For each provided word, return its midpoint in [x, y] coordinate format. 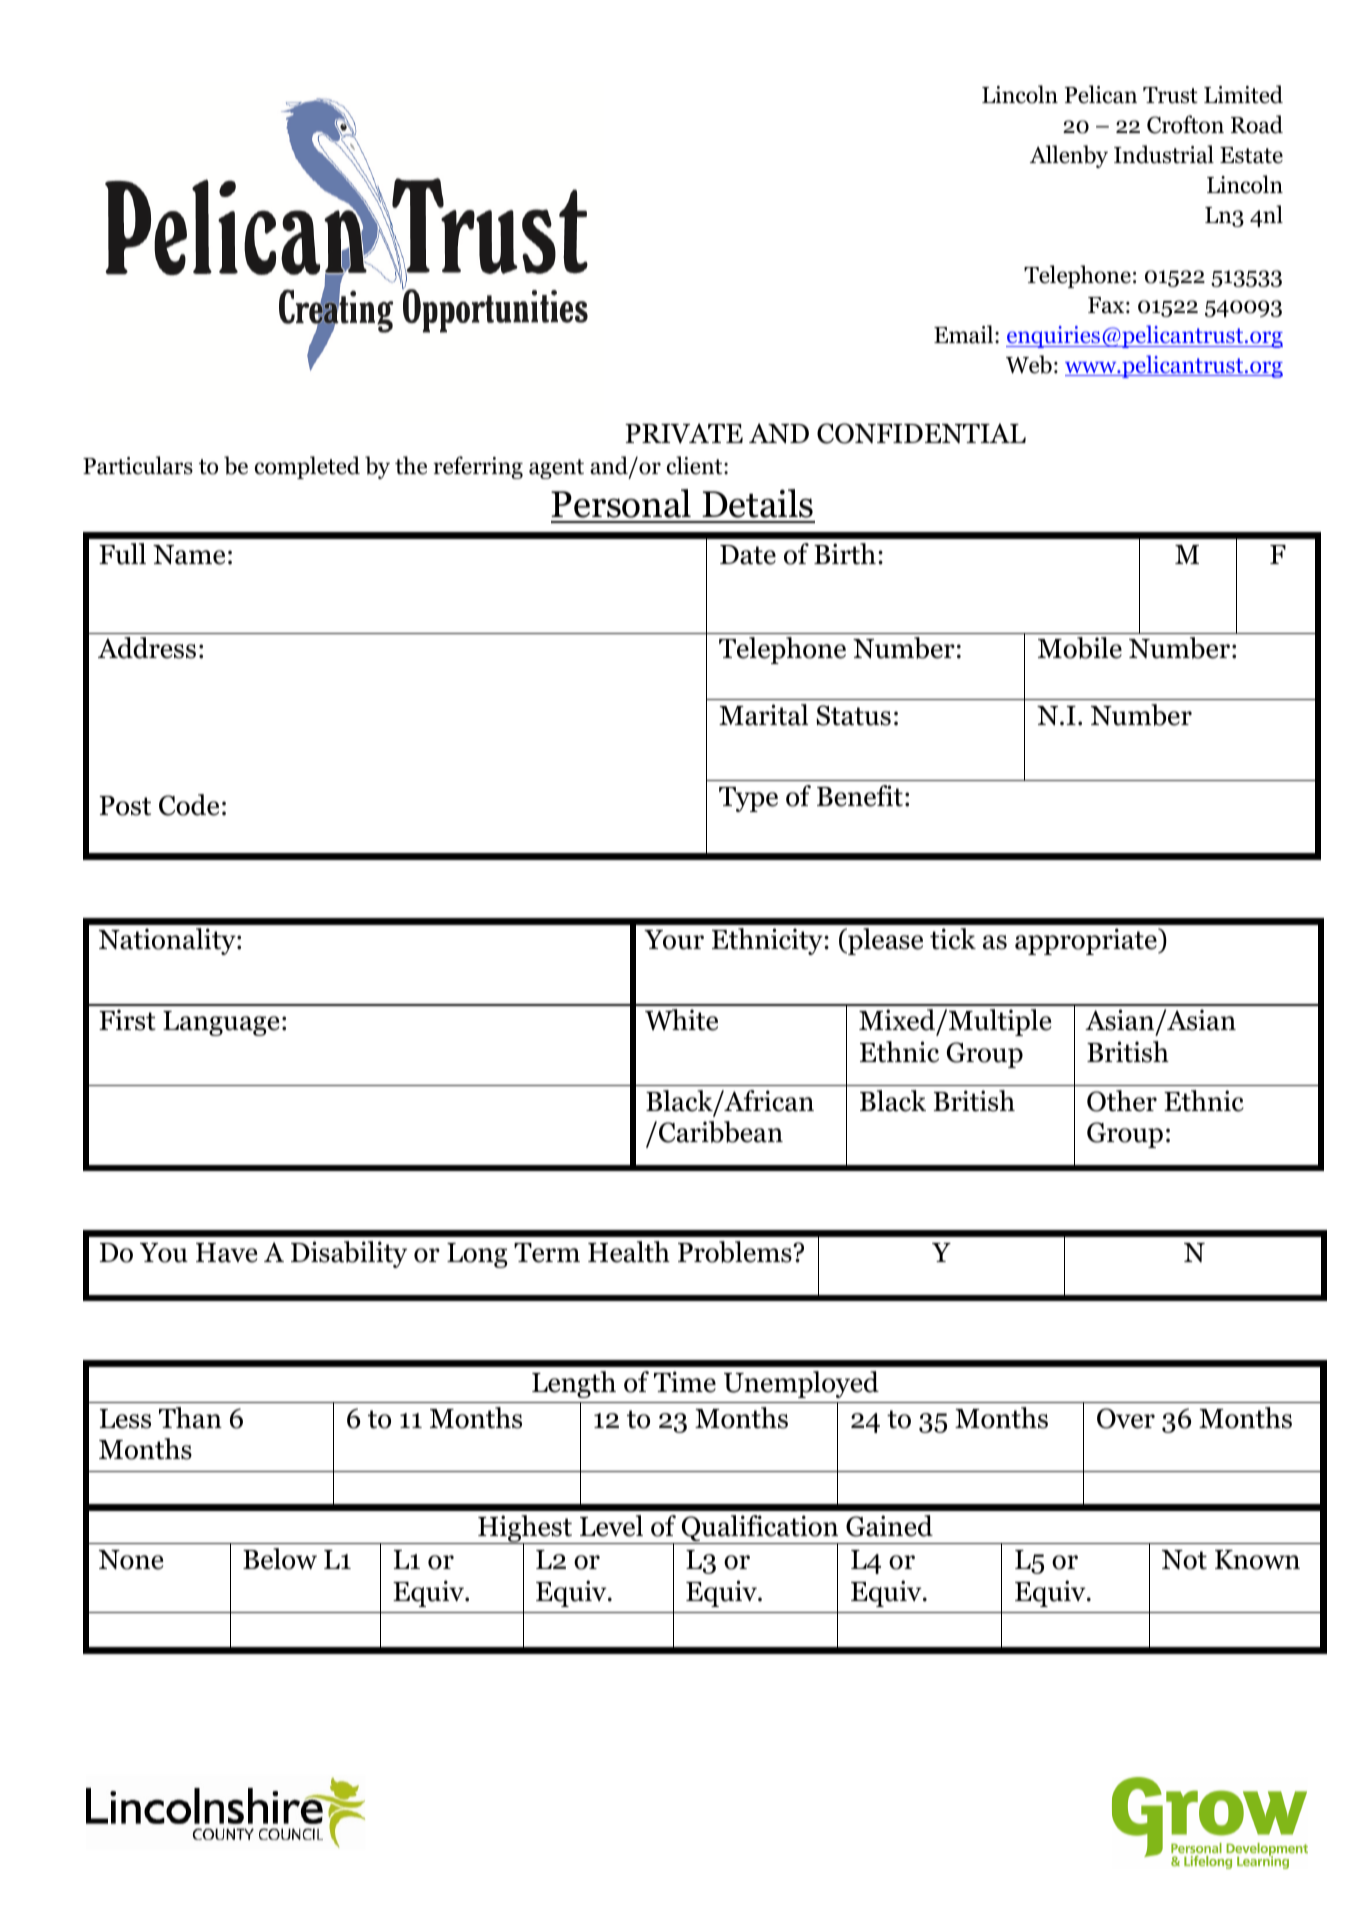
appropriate [1087, 941]
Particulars [138, 465]
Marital [763, 715]
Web [1029, 364]
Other [1122, 1101]
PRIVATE [684, 433]
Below [280, 1559]
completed [307, 467]
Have [226, 1253]
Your [674, 940]
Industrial [1164, 154]
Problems [736, 1252]
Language [221, 1023]
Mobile [1080, 648]
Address [147, 648]
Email [965, 334]
